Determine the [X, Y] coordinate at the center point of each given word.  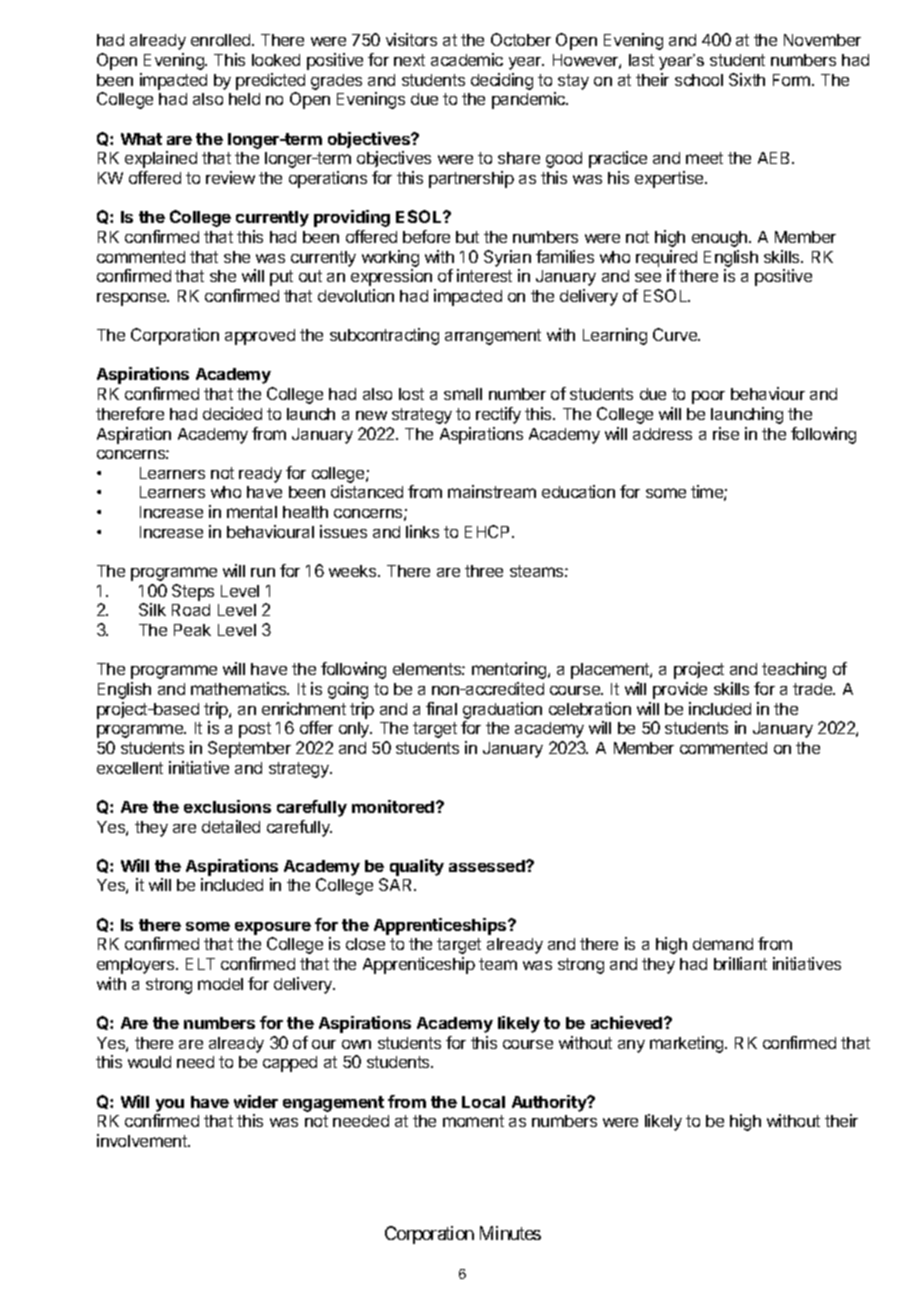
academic [467, 59]
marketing [688, 1044]
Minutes [510, 1233]
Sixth [747, 79]
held [244, 99]
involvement [143, 1140]
